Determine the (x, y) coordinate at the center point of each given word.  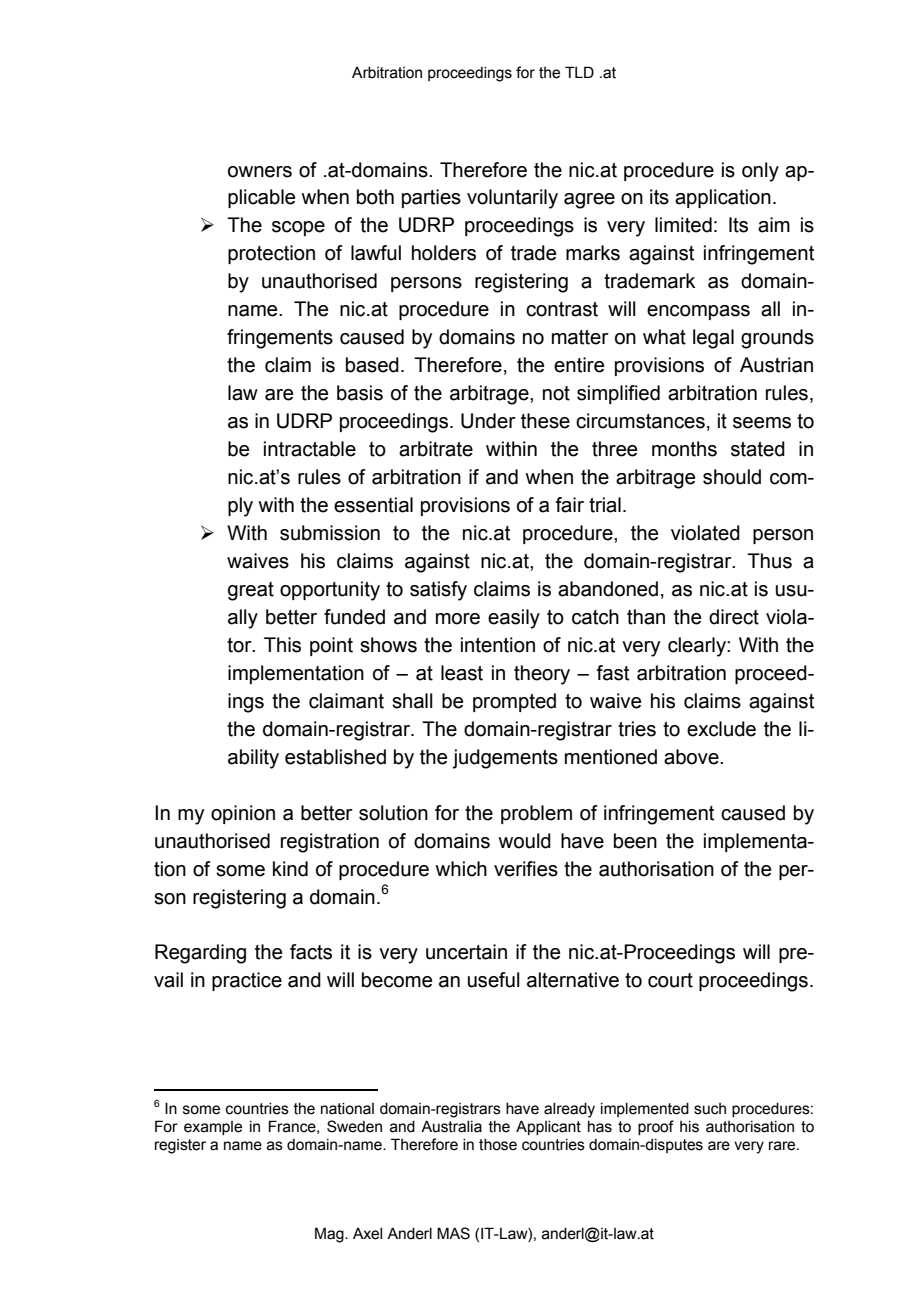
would (524, 841)
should (732, 477)
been (635, 841)
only (760, 172)
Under (488, 421)
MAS (453, 1233)
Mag (330, 1235)
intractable (310, 449)
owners (260, 172)
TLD (579, 72)
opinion (243, 814)
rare (783, 1146)
